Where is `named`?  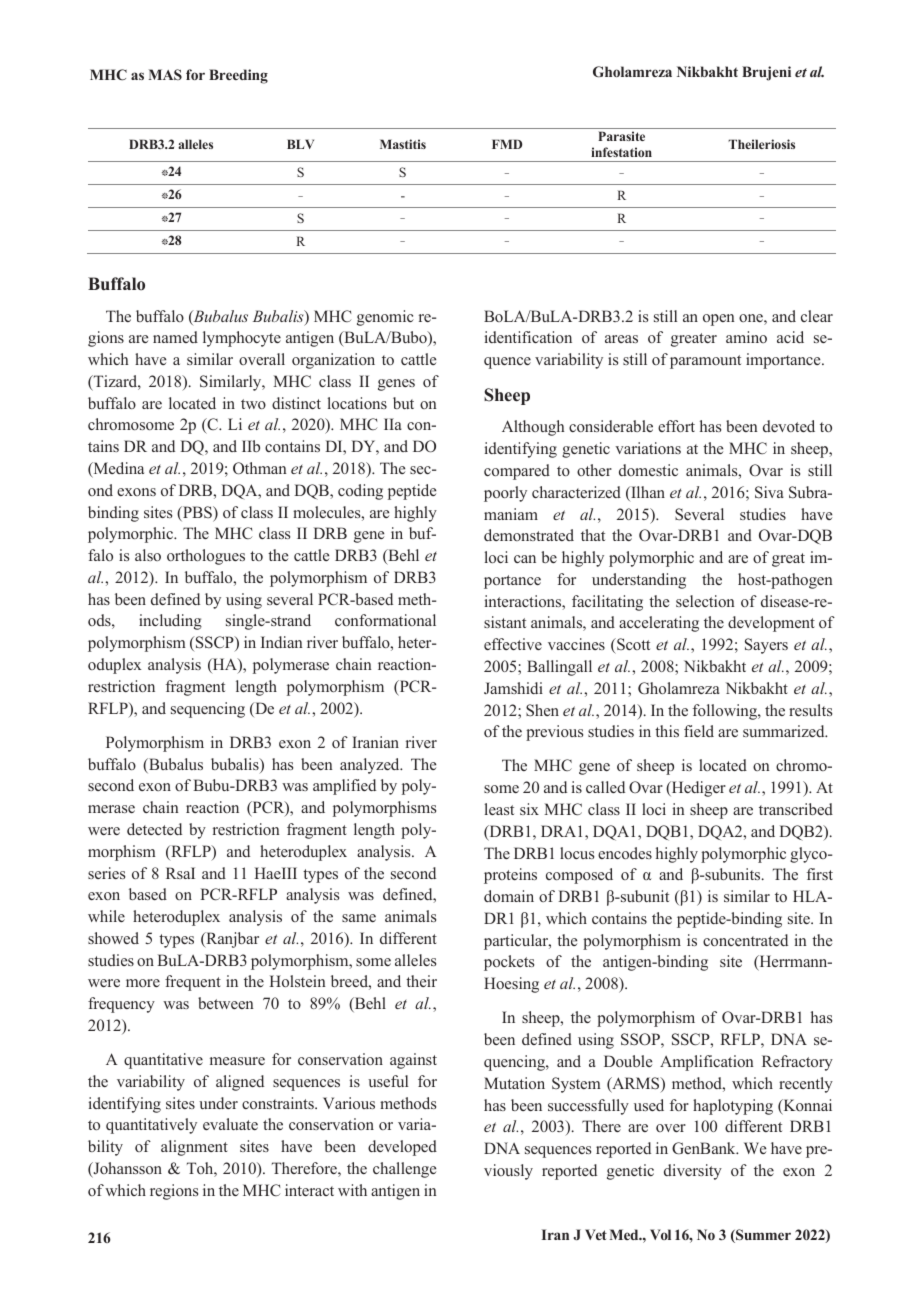 named is located at coordinates (175, 337).
